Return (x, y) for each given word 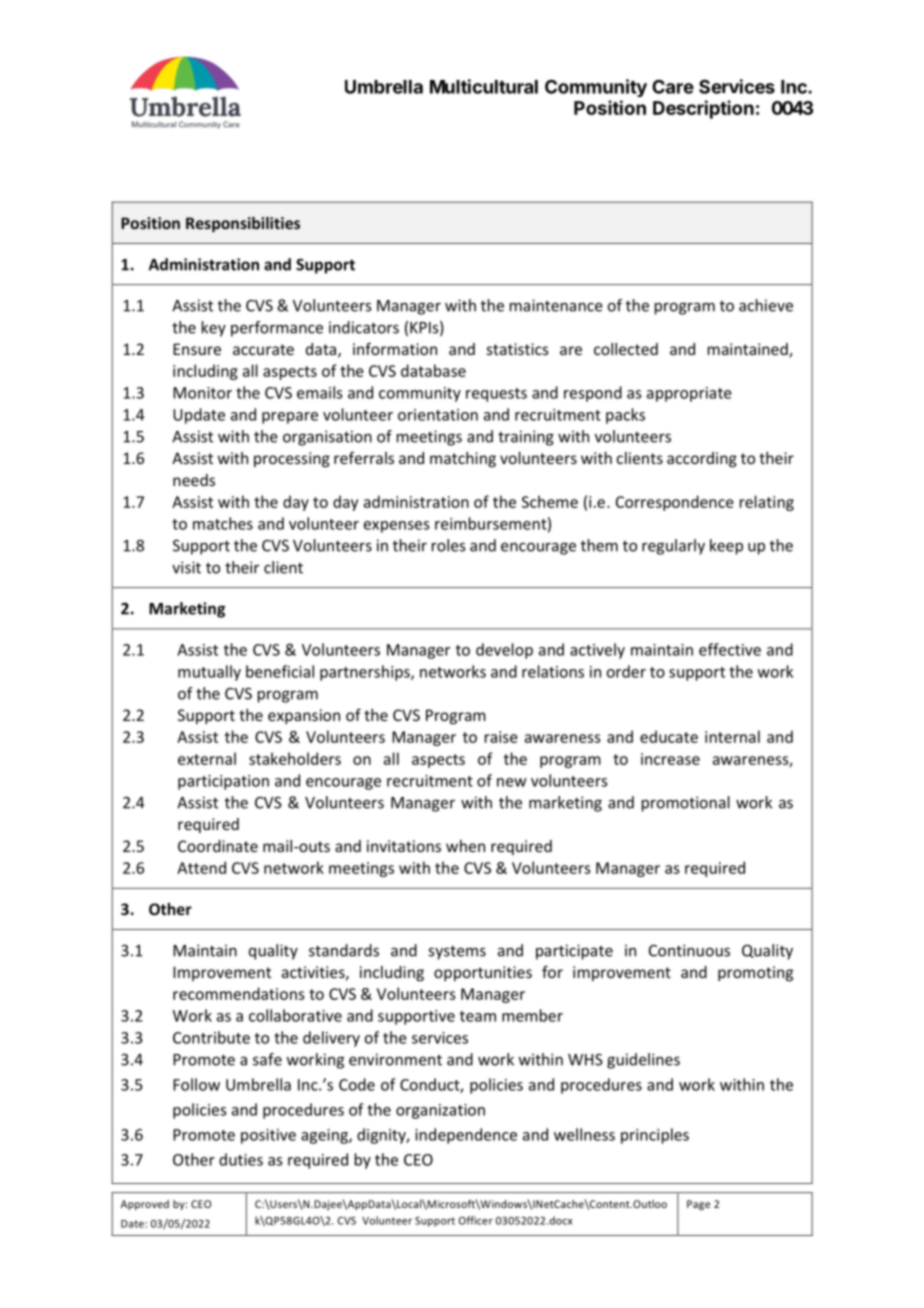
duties (241, 1159)
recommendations (239, 993)
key (214, 329)
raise (501, 737)
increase (670, 759)
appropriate (689, 394)
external (207, 758)
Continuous (689, 950)
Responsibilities (243, 224)
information (395, 348)
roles (448, 545)
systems (457, 953)
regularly (673, 547)
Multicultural (484, 86)
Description (703, 109)
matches (223, 523)
